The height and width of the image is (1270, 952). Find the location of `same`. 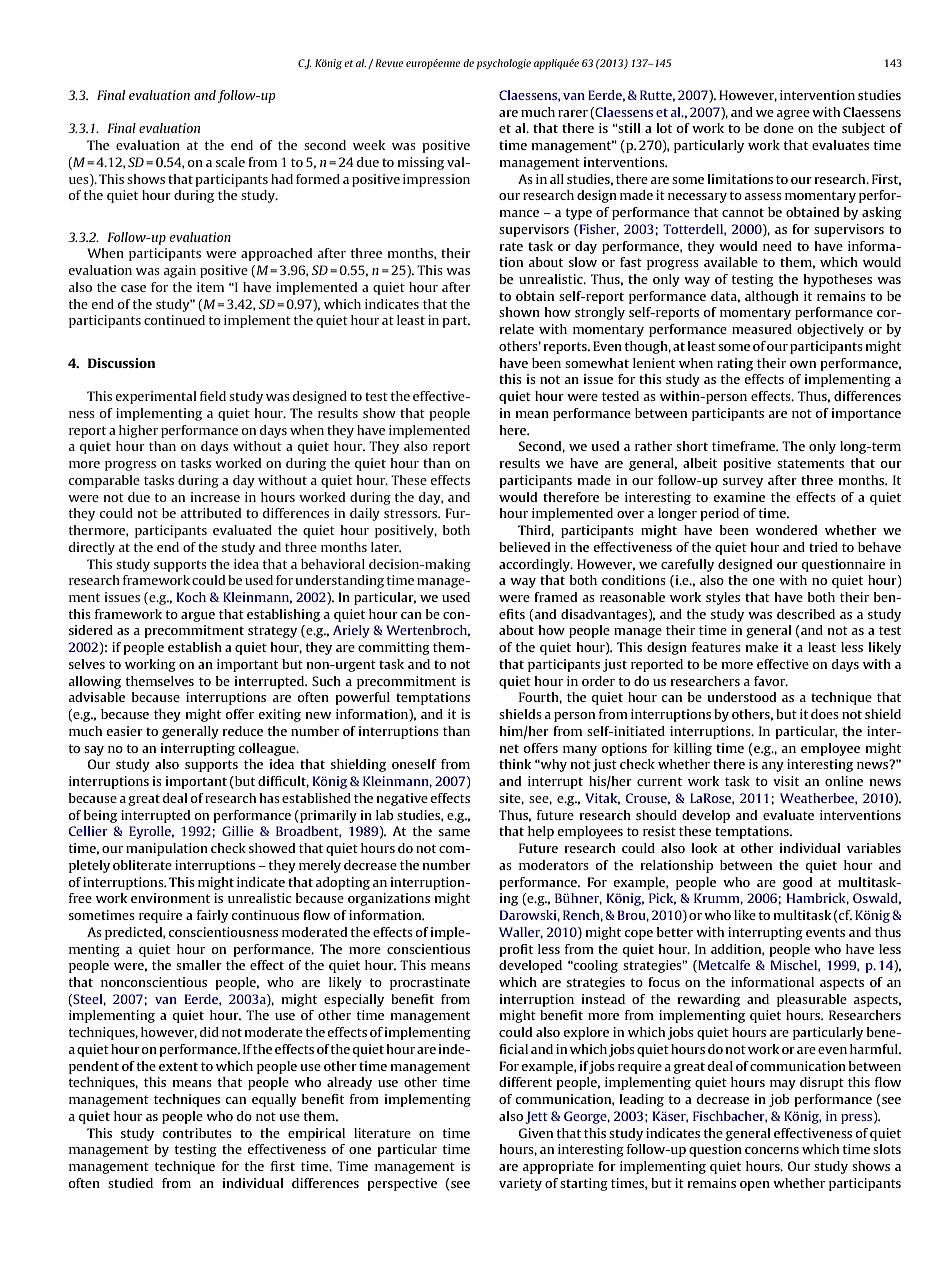

same is located at coordinates (454, 832).
